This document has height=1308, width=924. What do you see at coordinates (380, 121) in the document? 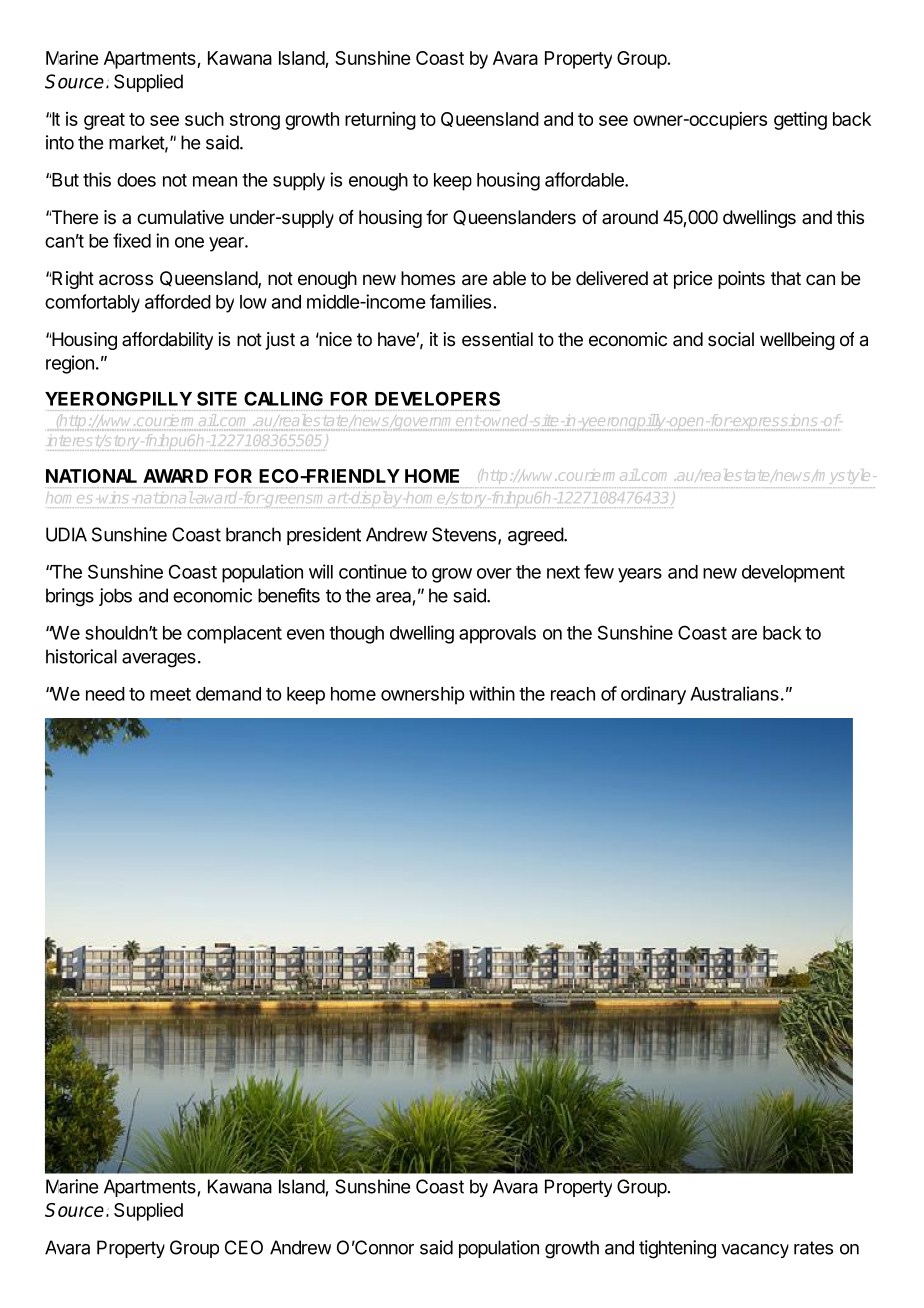
I see `returning` at bounding box center [380, 121].
